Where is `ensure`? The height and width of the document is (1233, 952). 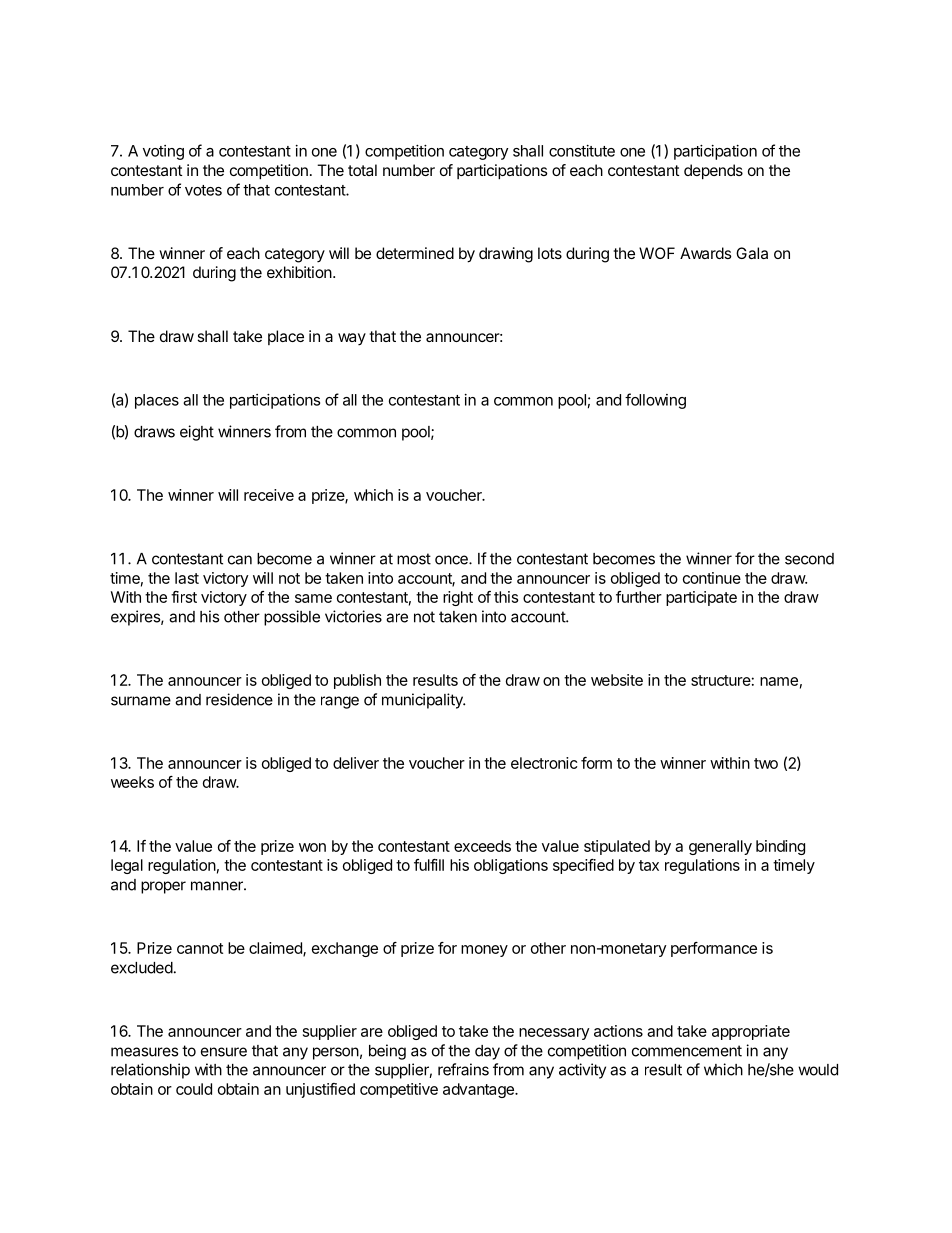
ensure is located at coordinates (224, 1052).
